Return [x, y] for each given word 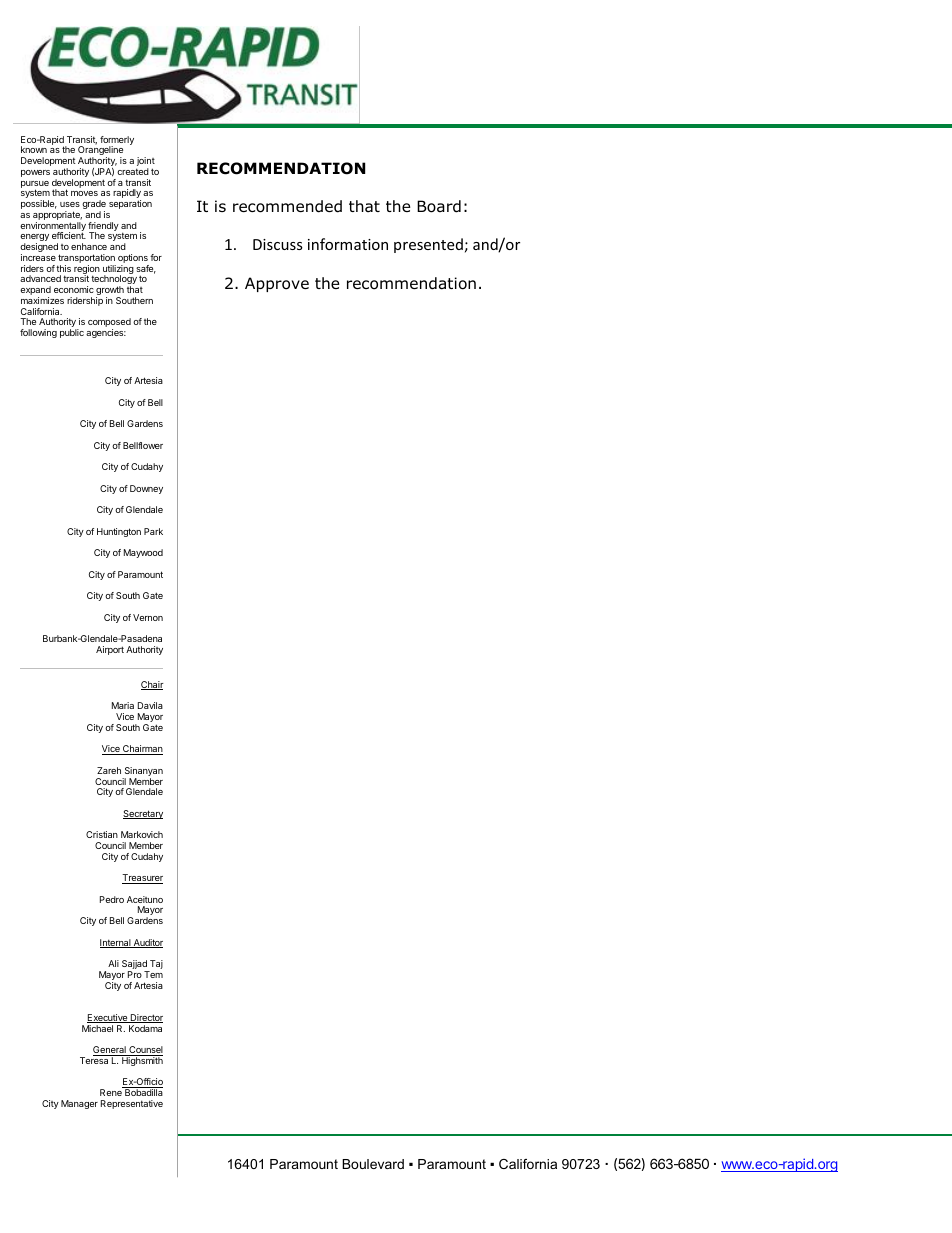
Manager [79, 1104]
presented [428, 245]
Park [153, 531]
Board [439, 206]
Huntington [119, 532]
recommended [287, 206]
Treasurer [142, 879]
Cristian [102, 834]
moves [84, 193]
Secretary [143, 814]
